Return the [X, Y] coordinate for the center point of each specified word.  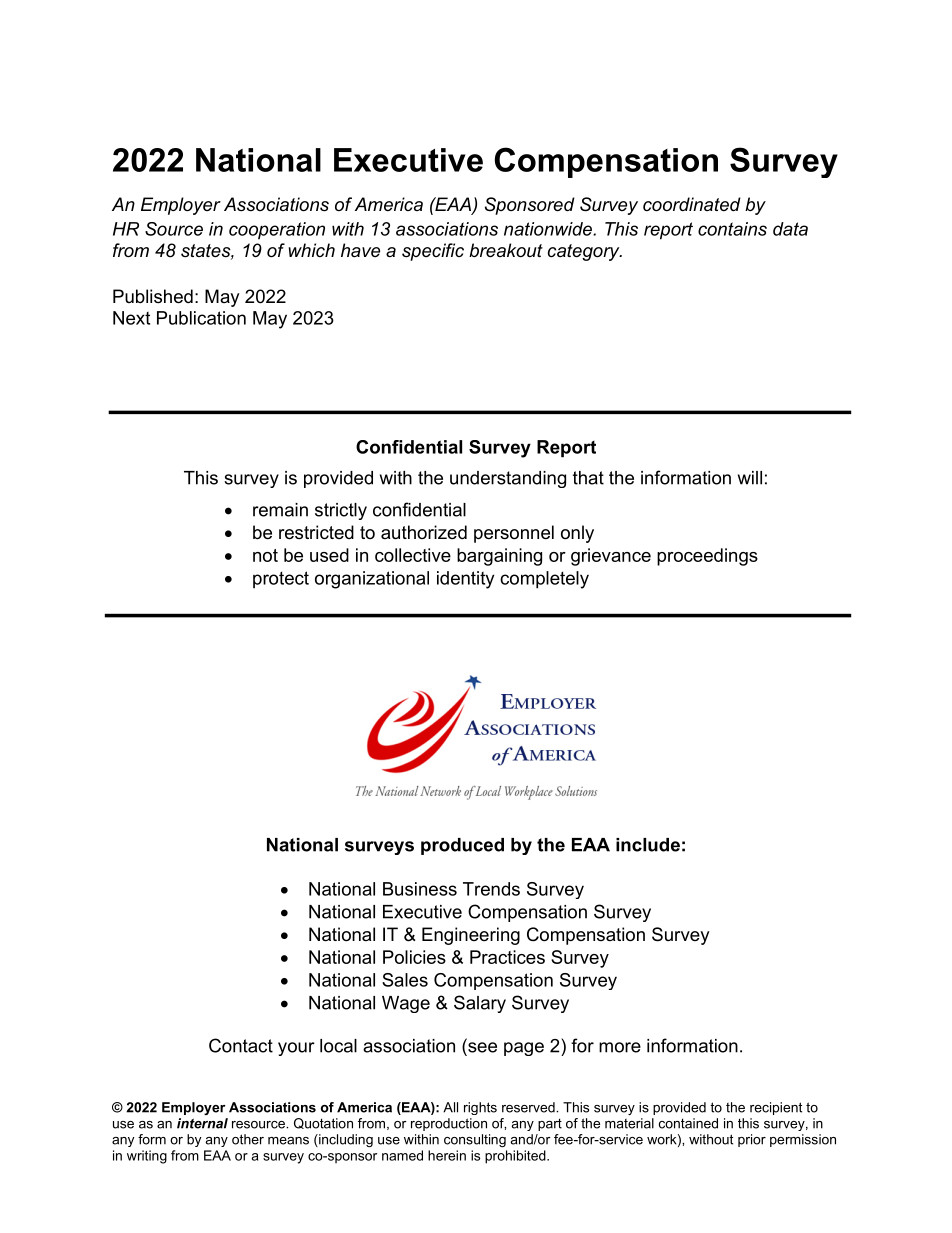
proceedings [707, 557]
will [750, 478]
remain [280, 510]
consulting [475, 1140]
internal [202, 1123]
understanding [508, 479]
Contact [241, 1045]
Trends [491, 889]
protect [281, 580]
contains [732, 229]
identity [465, 580]
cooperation [277, 231]
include [648, 845]
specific [433, 252]
